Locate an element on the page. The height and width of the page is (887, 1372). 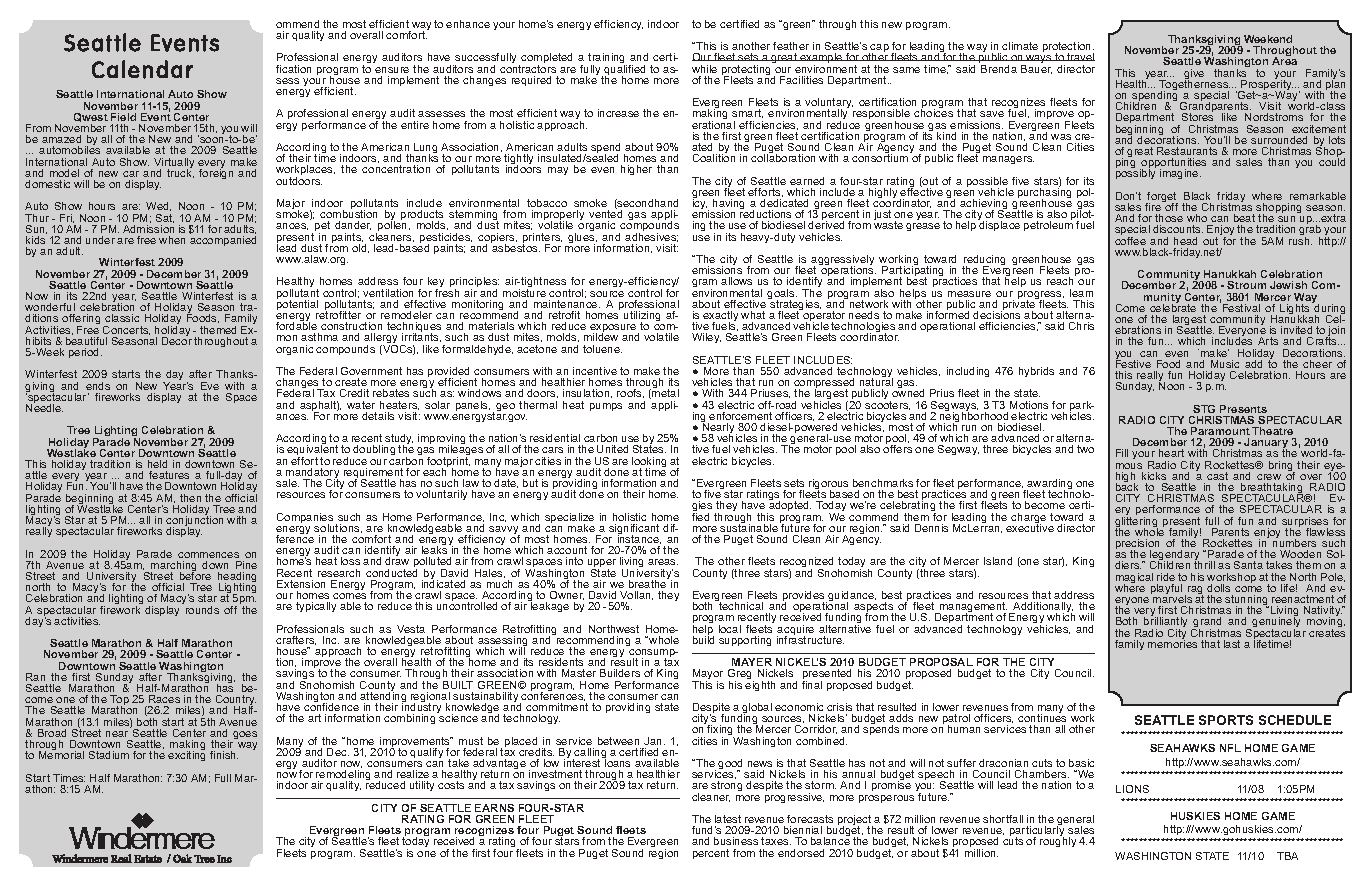
United is located at coordinates (612, 449).
